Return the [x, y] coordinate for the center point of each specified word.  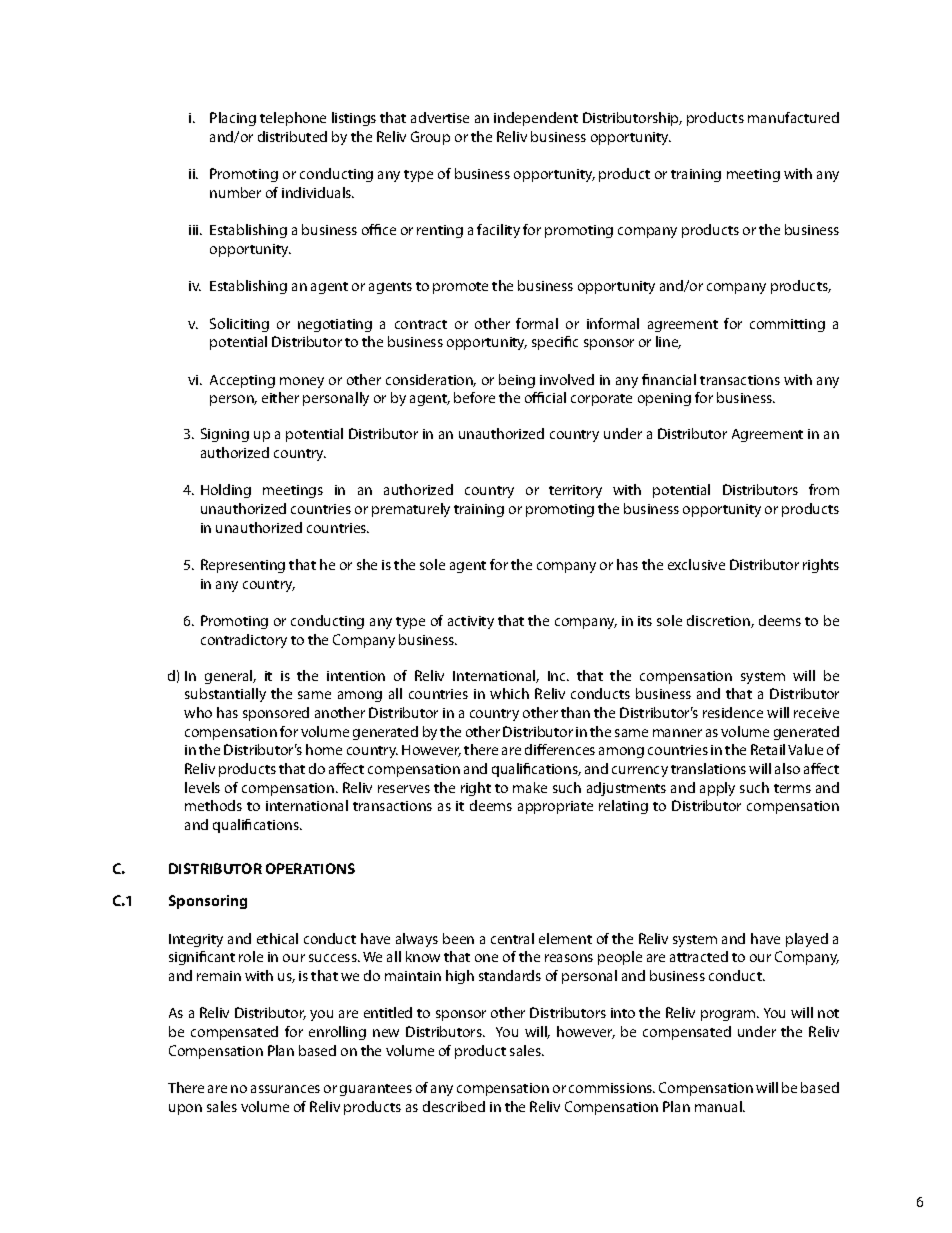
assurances [285, 1089]
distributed [292, 136]
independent [536, 119]
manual [719, 1106]
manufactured [793, 117]
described [454, 1106]
